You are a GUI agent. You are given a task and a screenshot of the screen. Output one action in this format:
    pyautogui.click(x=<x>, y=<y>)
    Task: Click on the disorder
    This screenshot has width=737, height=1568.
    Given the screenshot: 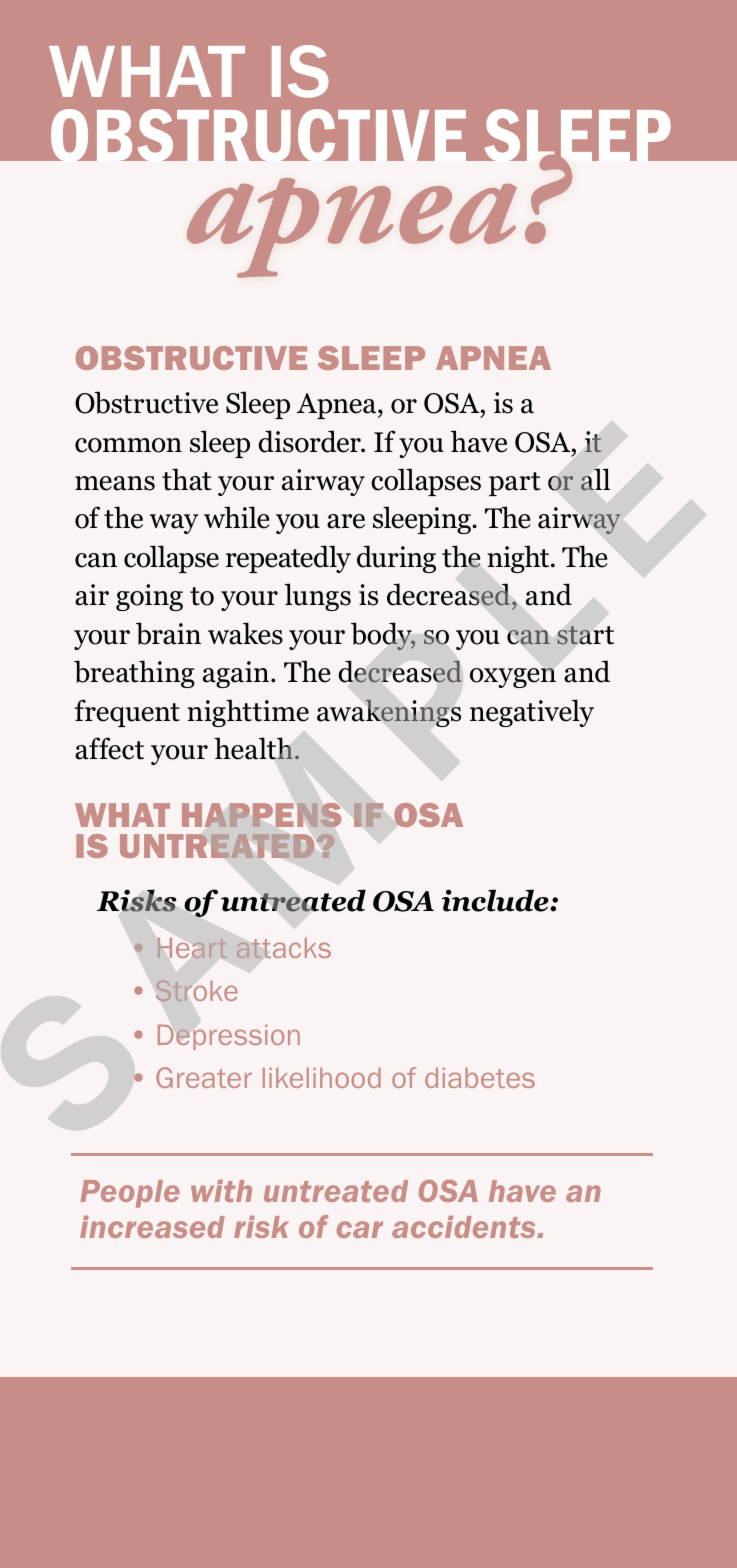 What is the action you would take?
    pyautogui.click(x=310, y=441)
